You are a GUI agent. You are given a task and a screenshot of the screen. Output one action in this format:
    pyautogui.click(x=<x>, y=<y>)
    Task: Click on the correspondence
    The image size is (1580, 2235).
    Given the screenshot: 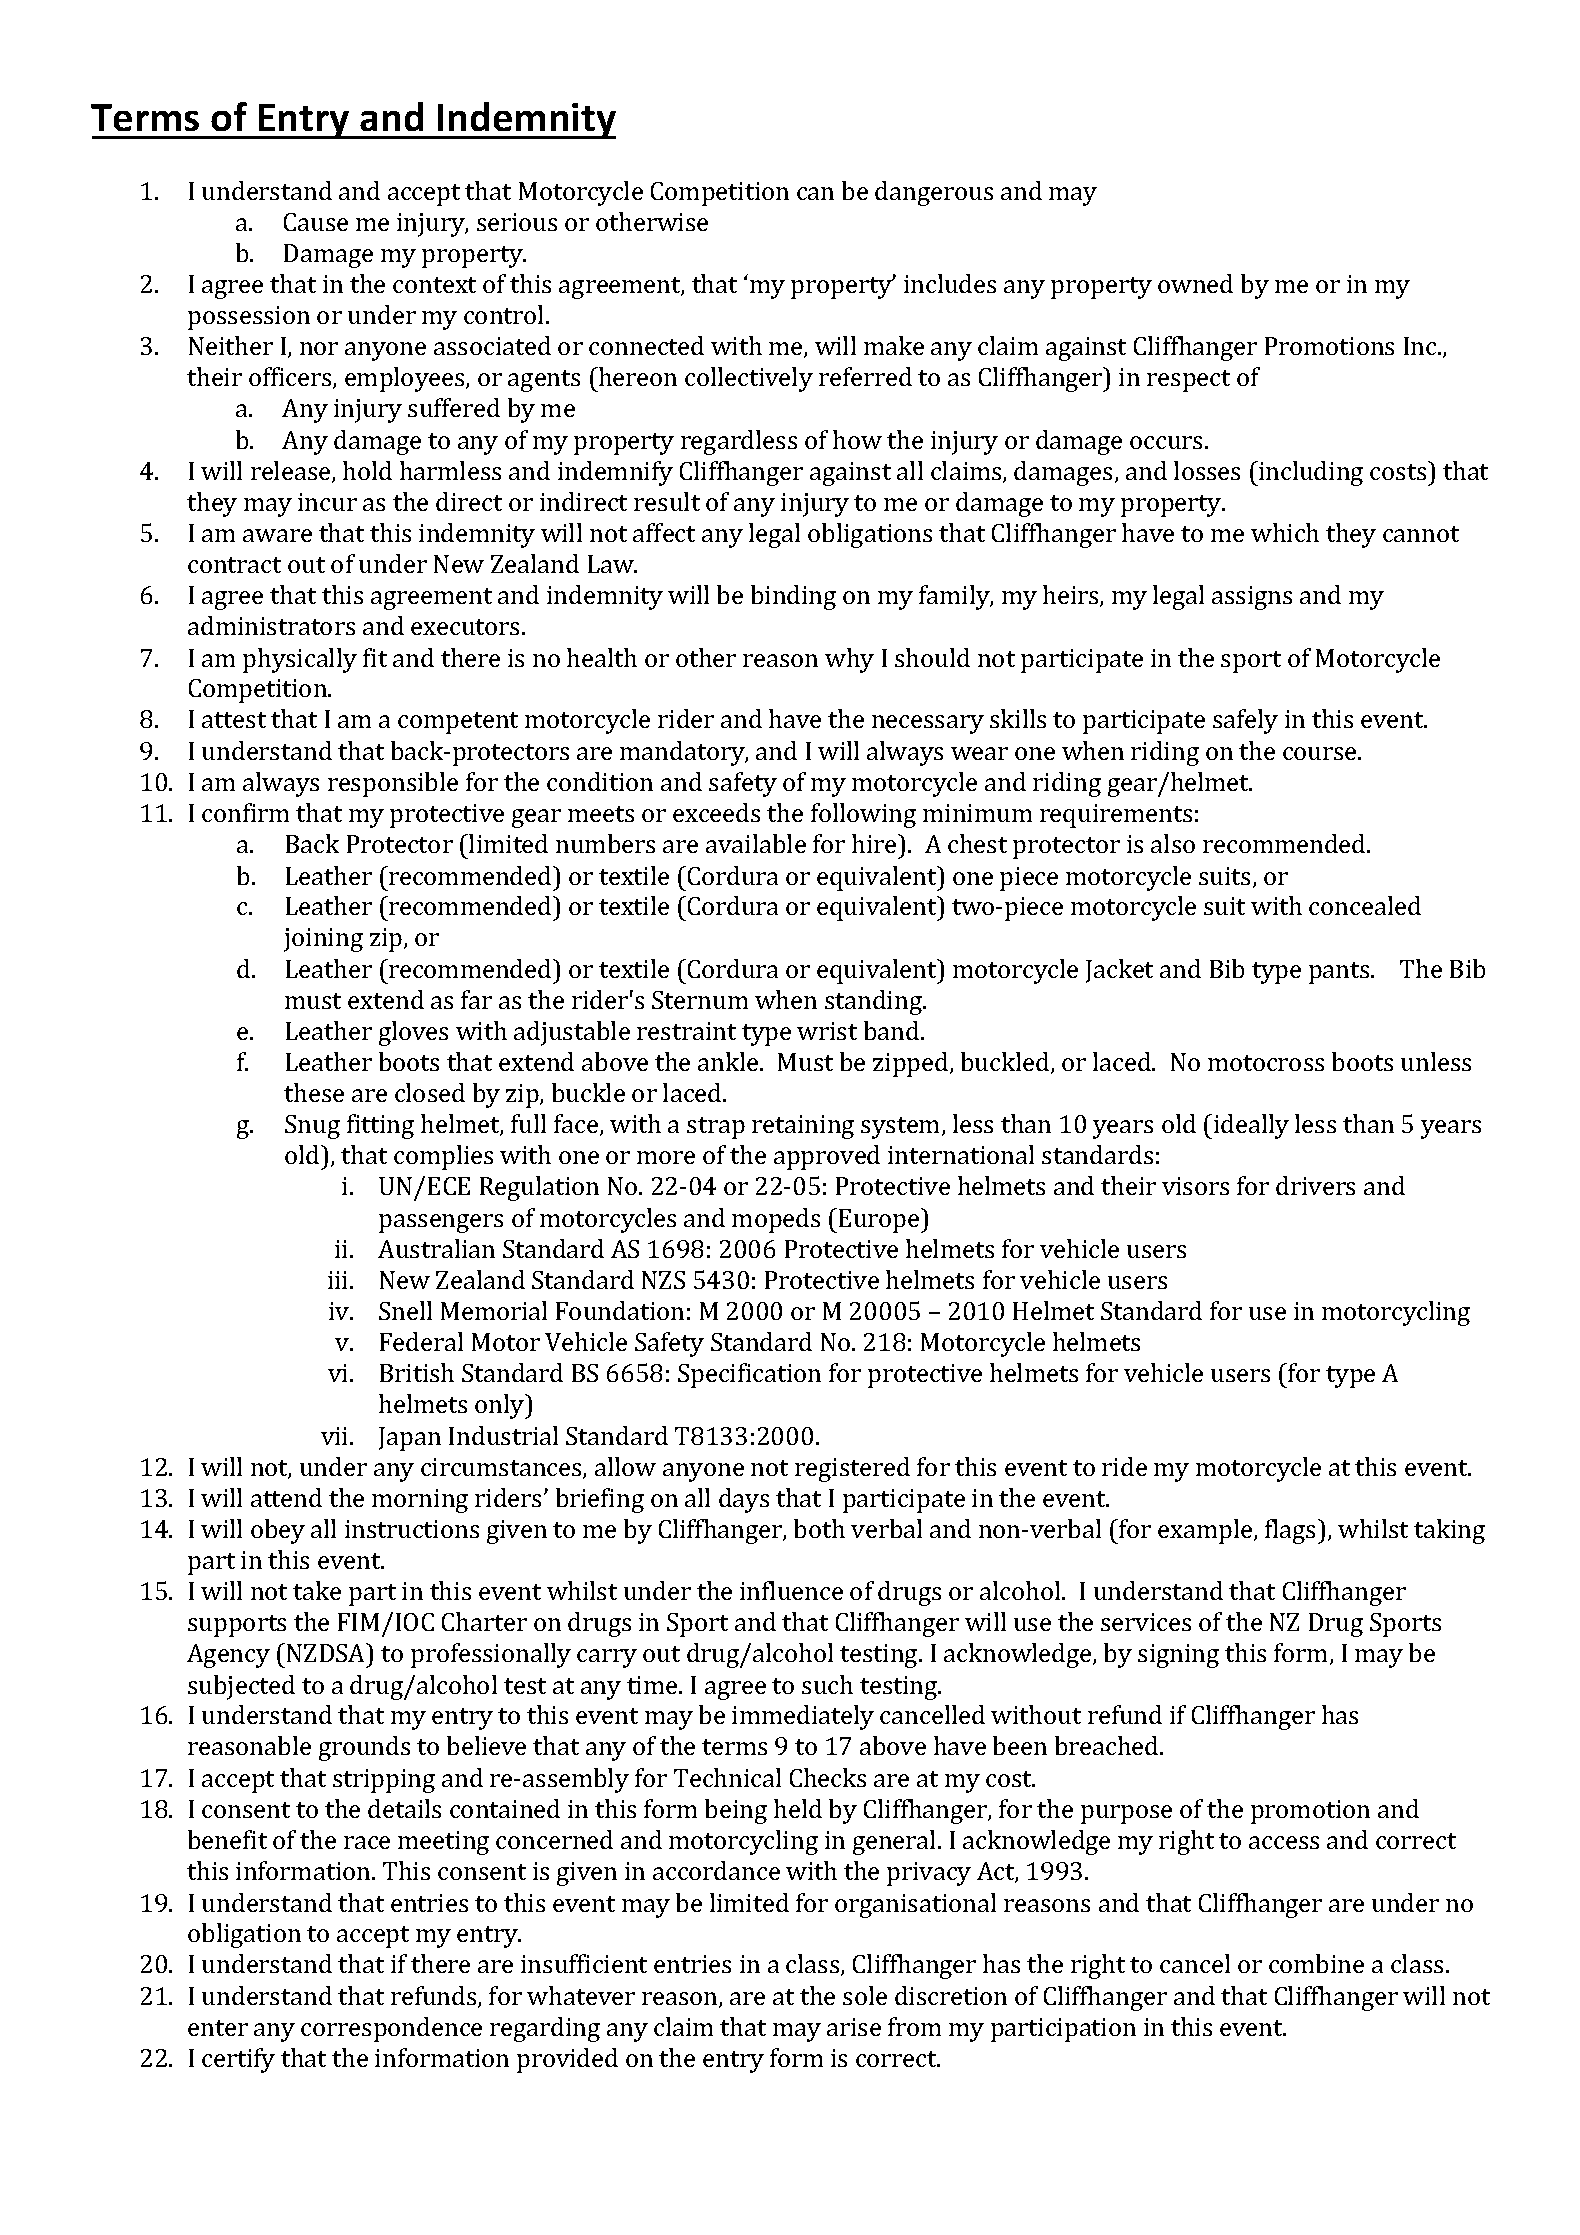 What is the action you would take?
    pyautogui.click(x=391, y=2029)
